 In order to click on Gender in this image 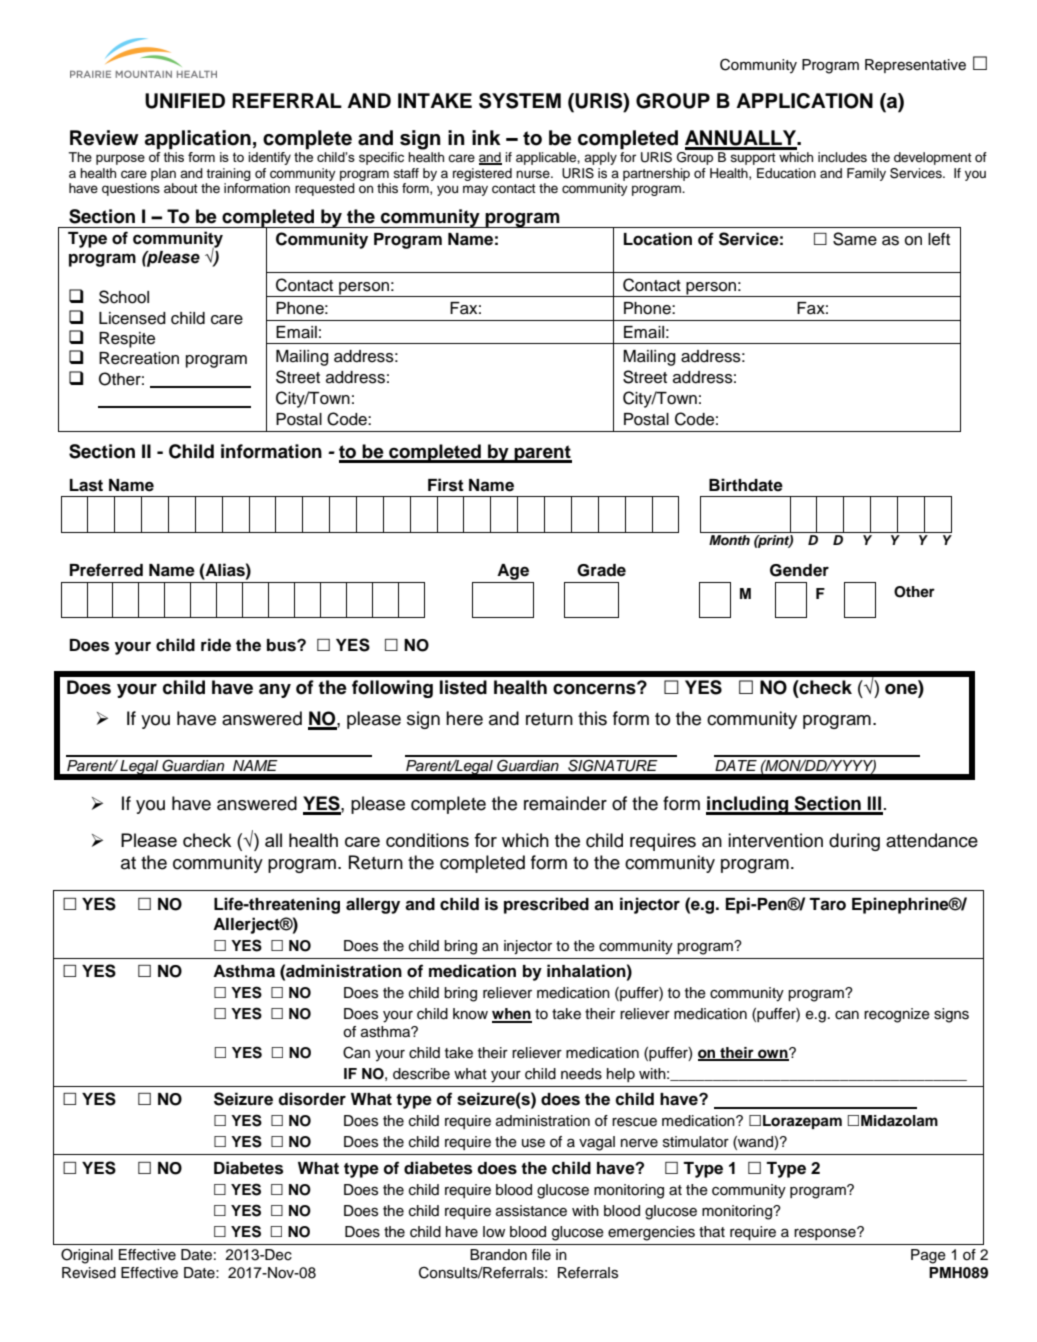, I will do `click(799, 570)`.
